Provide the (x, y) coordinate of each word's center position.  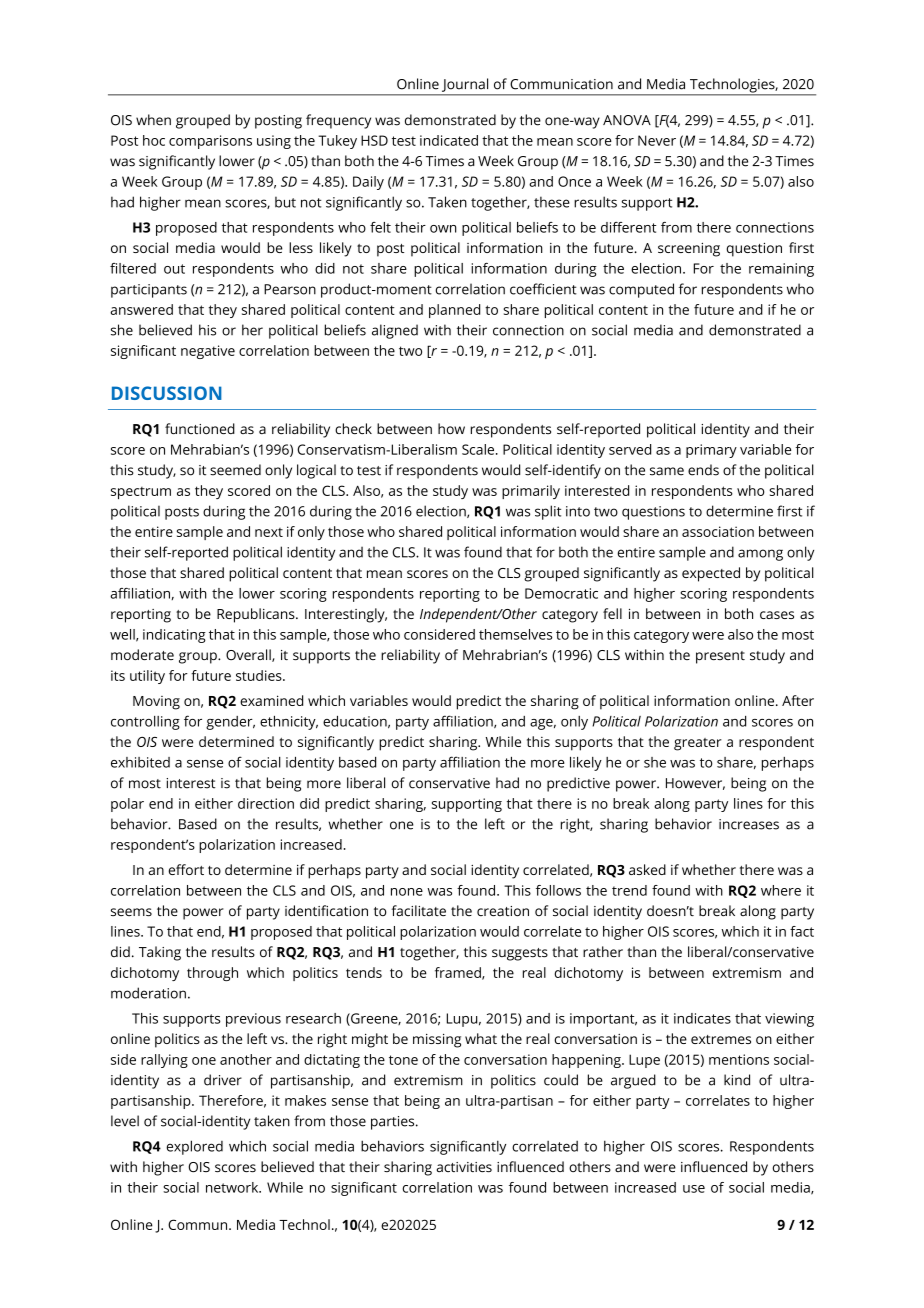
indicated (449, 140)
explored (194, 1147)
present (720, 657)
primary (711, 451)
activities (464, 1167)
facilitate (418, 910)
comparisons (210, 142)
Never (657, 140)
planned (454, 311)
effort (186, 869)
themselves (515, 634)
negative (208, 352)
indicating (174, 636)
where (781, 890)
